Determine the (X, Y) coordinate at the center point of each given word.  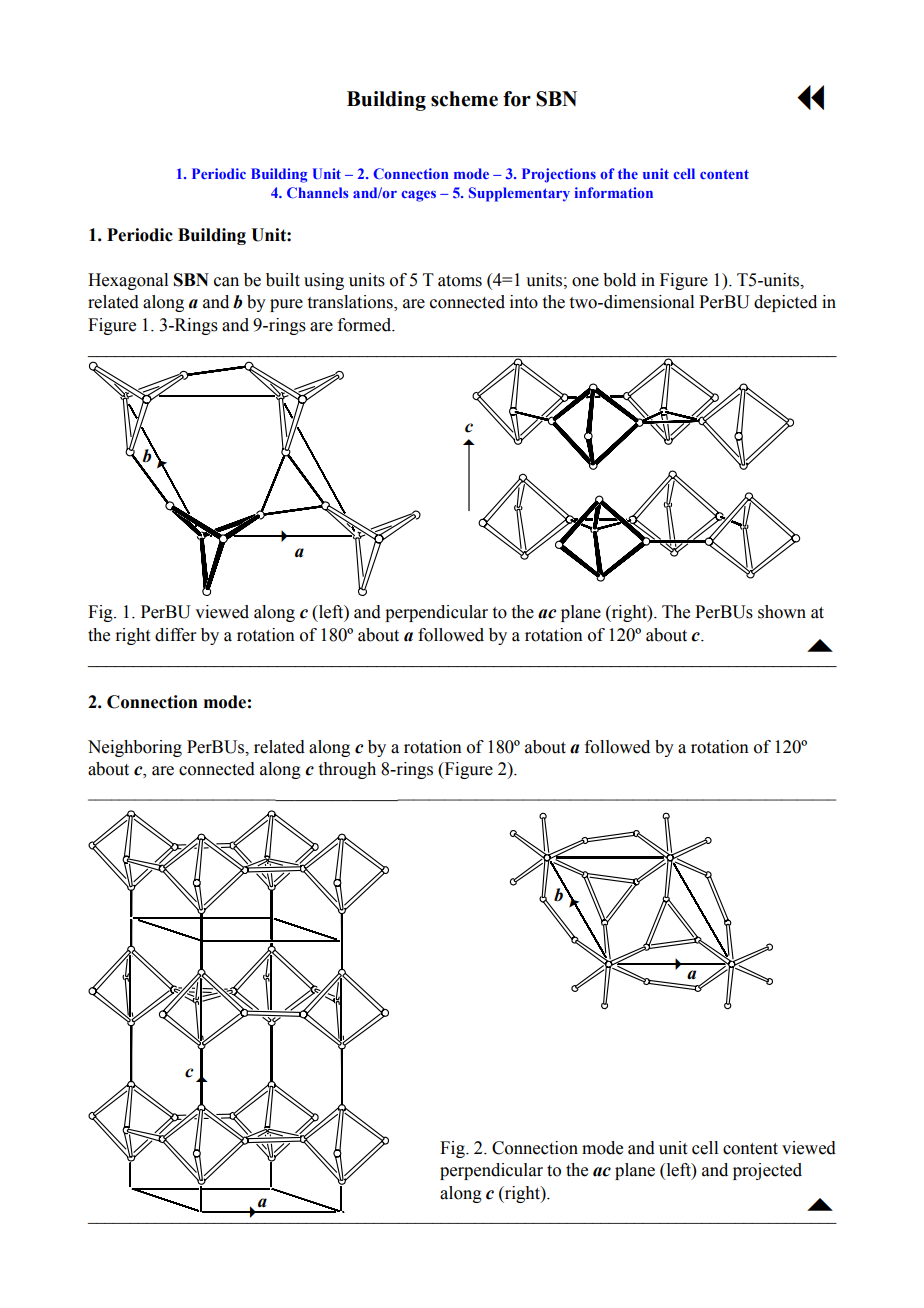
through (347, 770)
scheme (464, 99)
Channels (318, 192)
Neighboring (135, 748)
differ (176, 635)
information (614, 192)
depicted (785, 303)
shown (782, 612)
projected (767, 1171)
